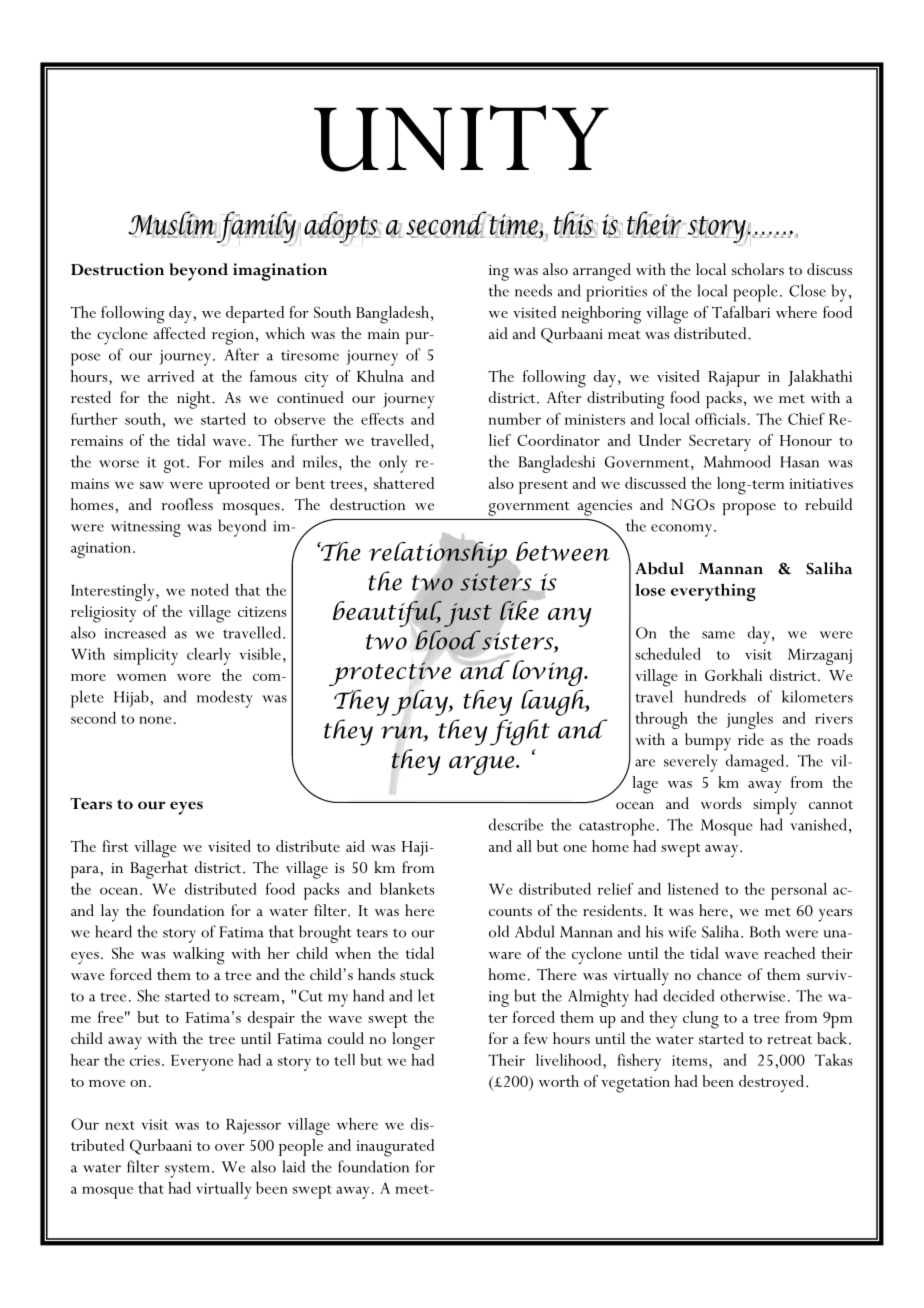 The height and width of the image is (1308, 924). Describe the element at coordinates (152, 485) in the image. I see `saw` at that location.
